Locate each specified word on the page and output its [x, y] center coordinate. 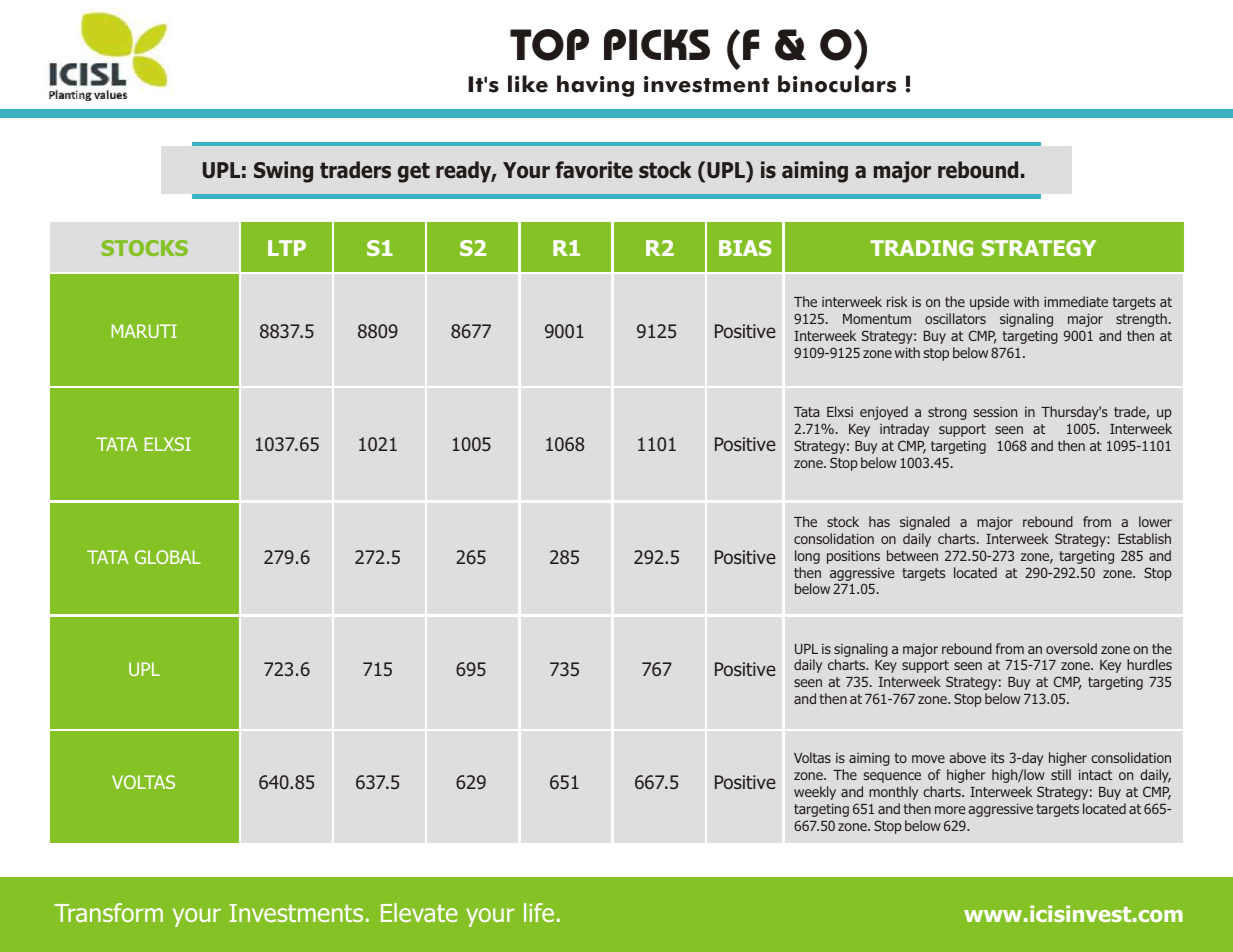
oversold [1071, 648]
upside [989, 303]
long [807, 557]
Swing [283, 172]
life [539, 912]
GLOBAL [168, 557]
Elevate [419, 912]
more [950, 810]
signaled [925, 523]
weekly [815, 793]
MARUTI [144, 331]
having [595, 86]
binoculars [837, 84]
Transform [108, 912]
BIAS [745, 248]
